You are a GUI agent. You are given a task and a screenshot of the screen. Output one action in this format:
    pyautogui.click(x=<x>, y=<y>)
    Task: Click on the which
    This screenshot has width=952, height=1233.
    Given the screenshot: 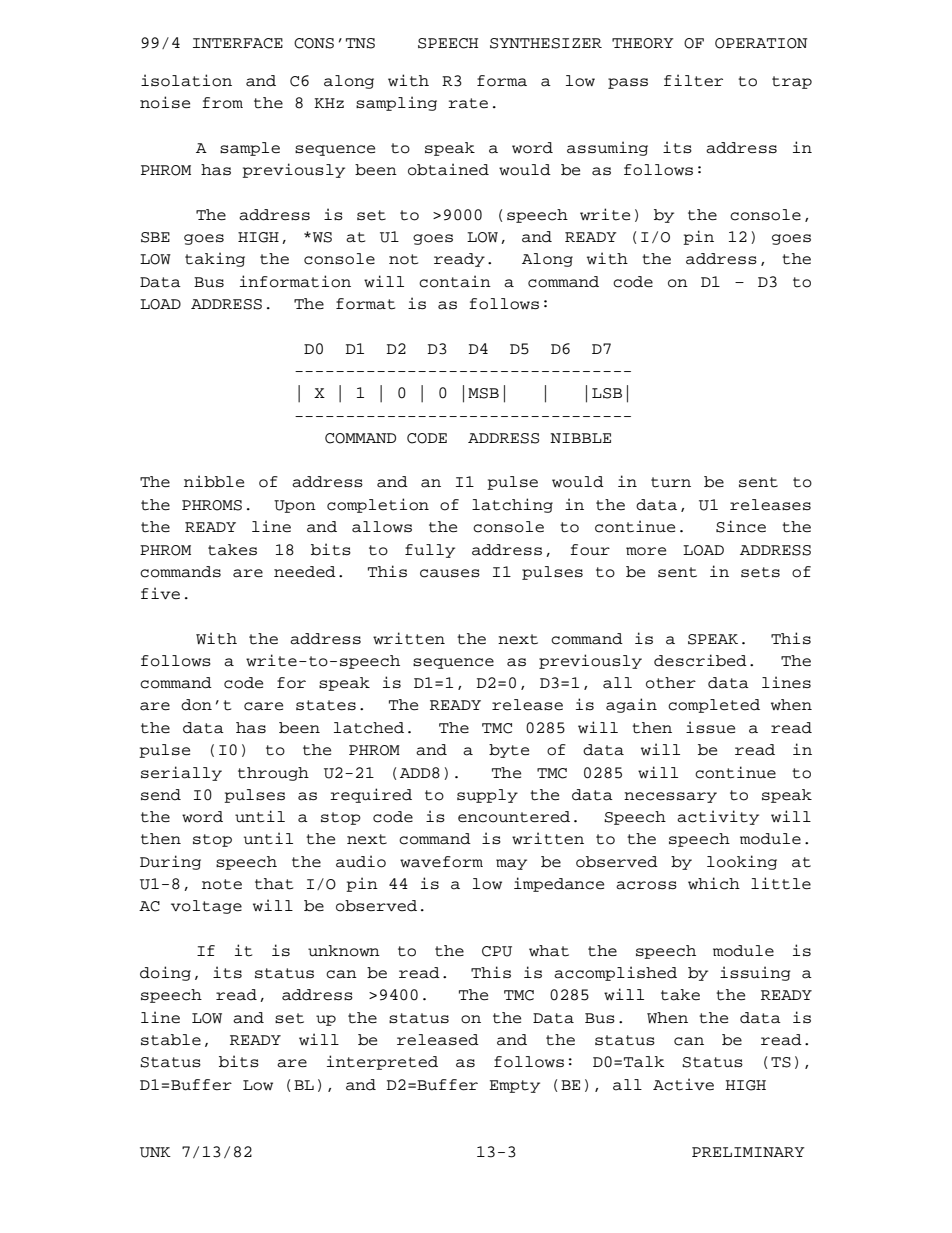 What is the action you would take?
    pyautogui.click(x=714, y=883)
